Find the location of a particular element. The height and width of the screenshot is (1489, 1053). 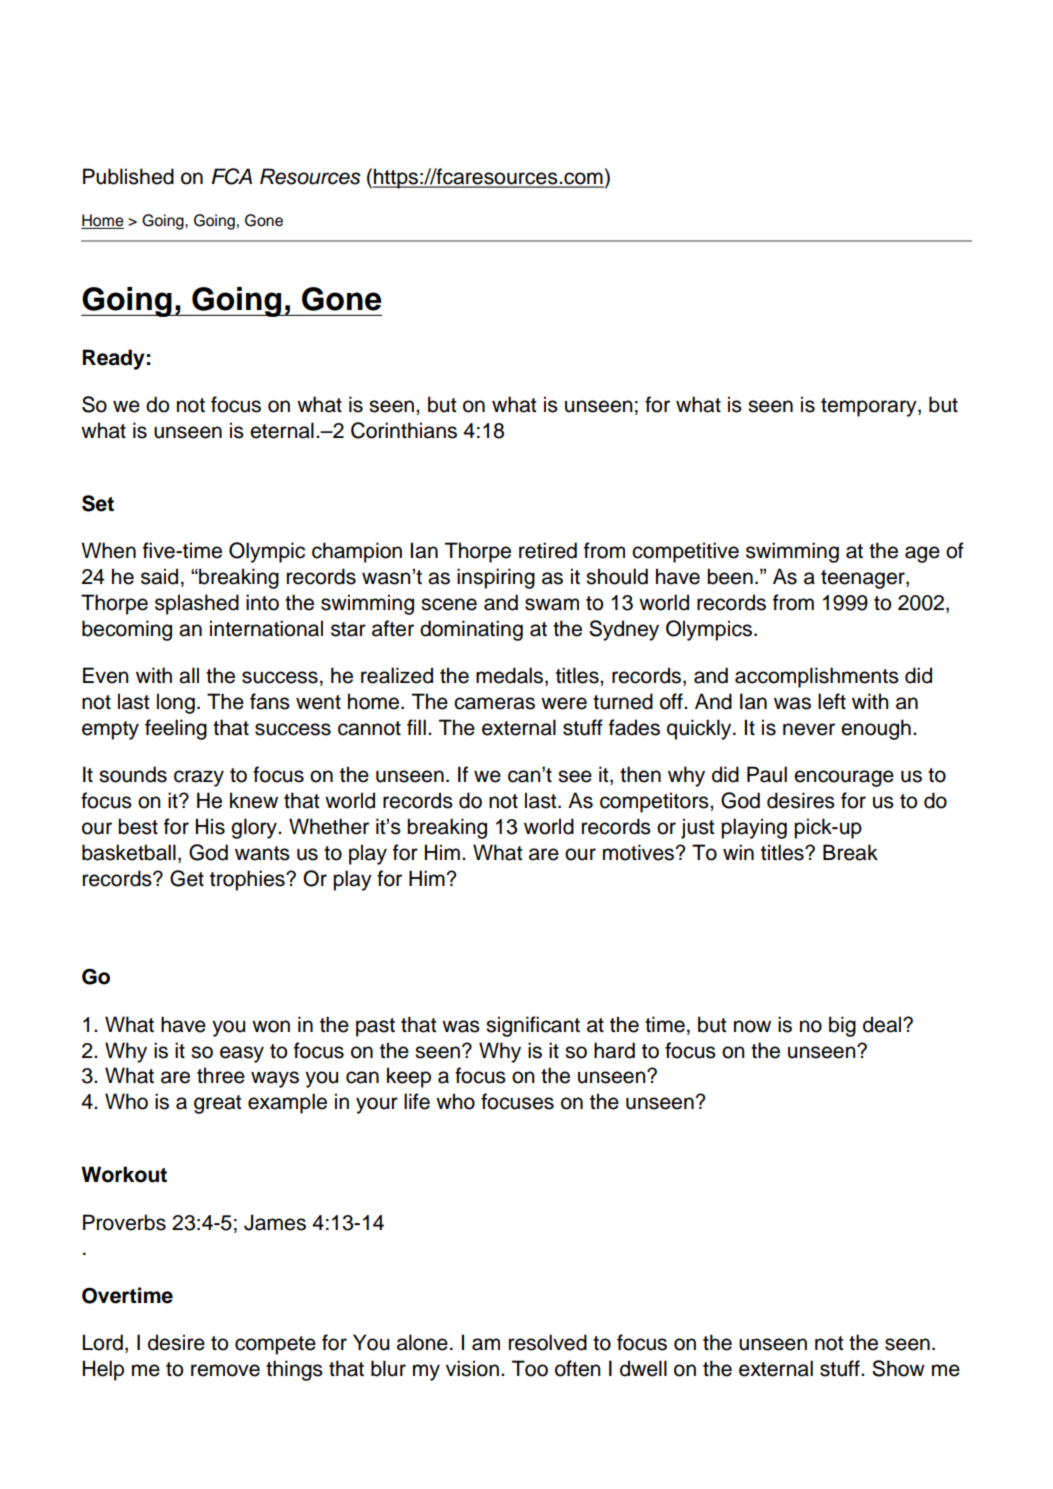

Show is located at coordinates (898, 1368).
